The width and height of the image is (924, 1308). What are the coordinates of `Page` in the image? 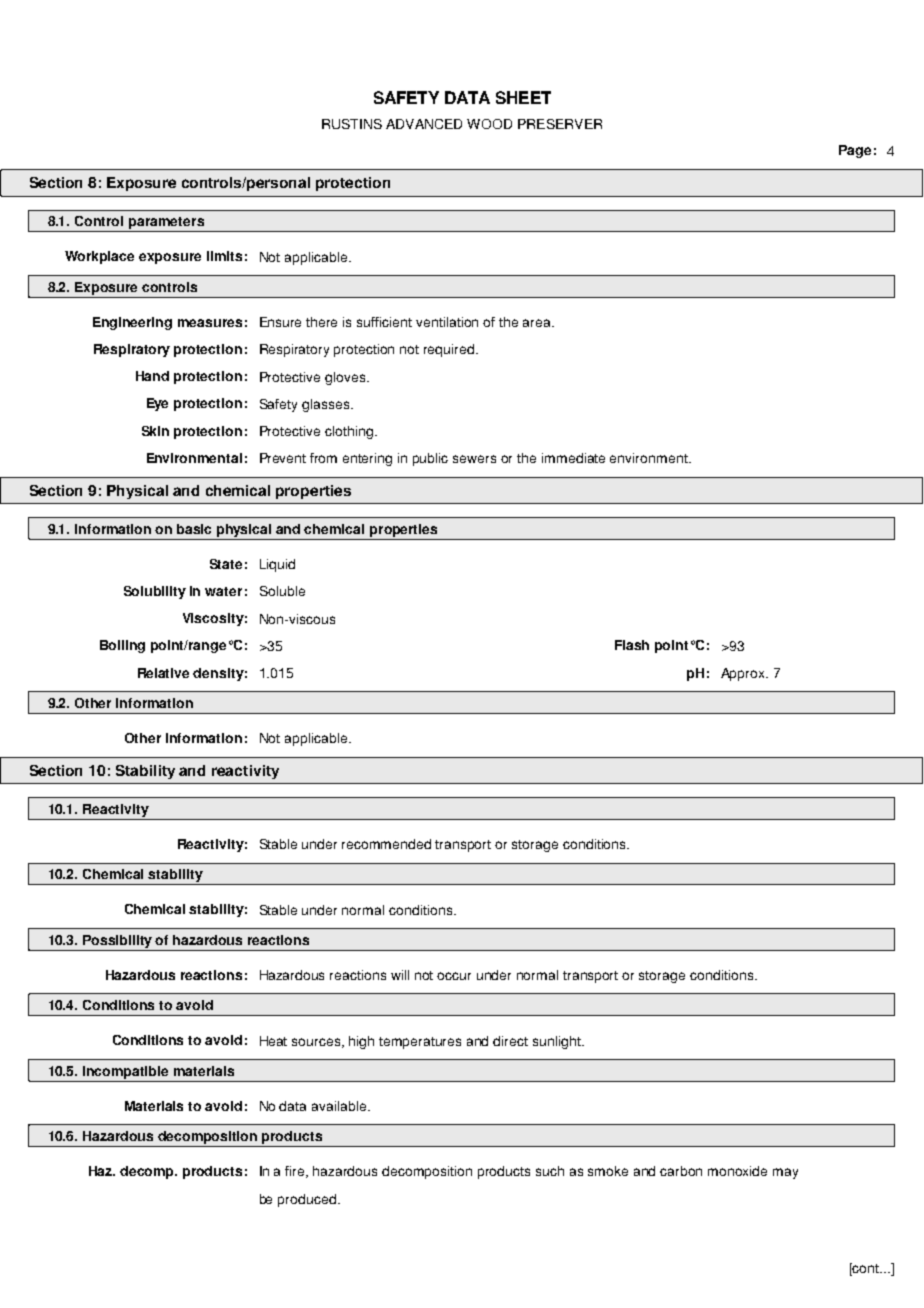 It's located at (855, 151).
